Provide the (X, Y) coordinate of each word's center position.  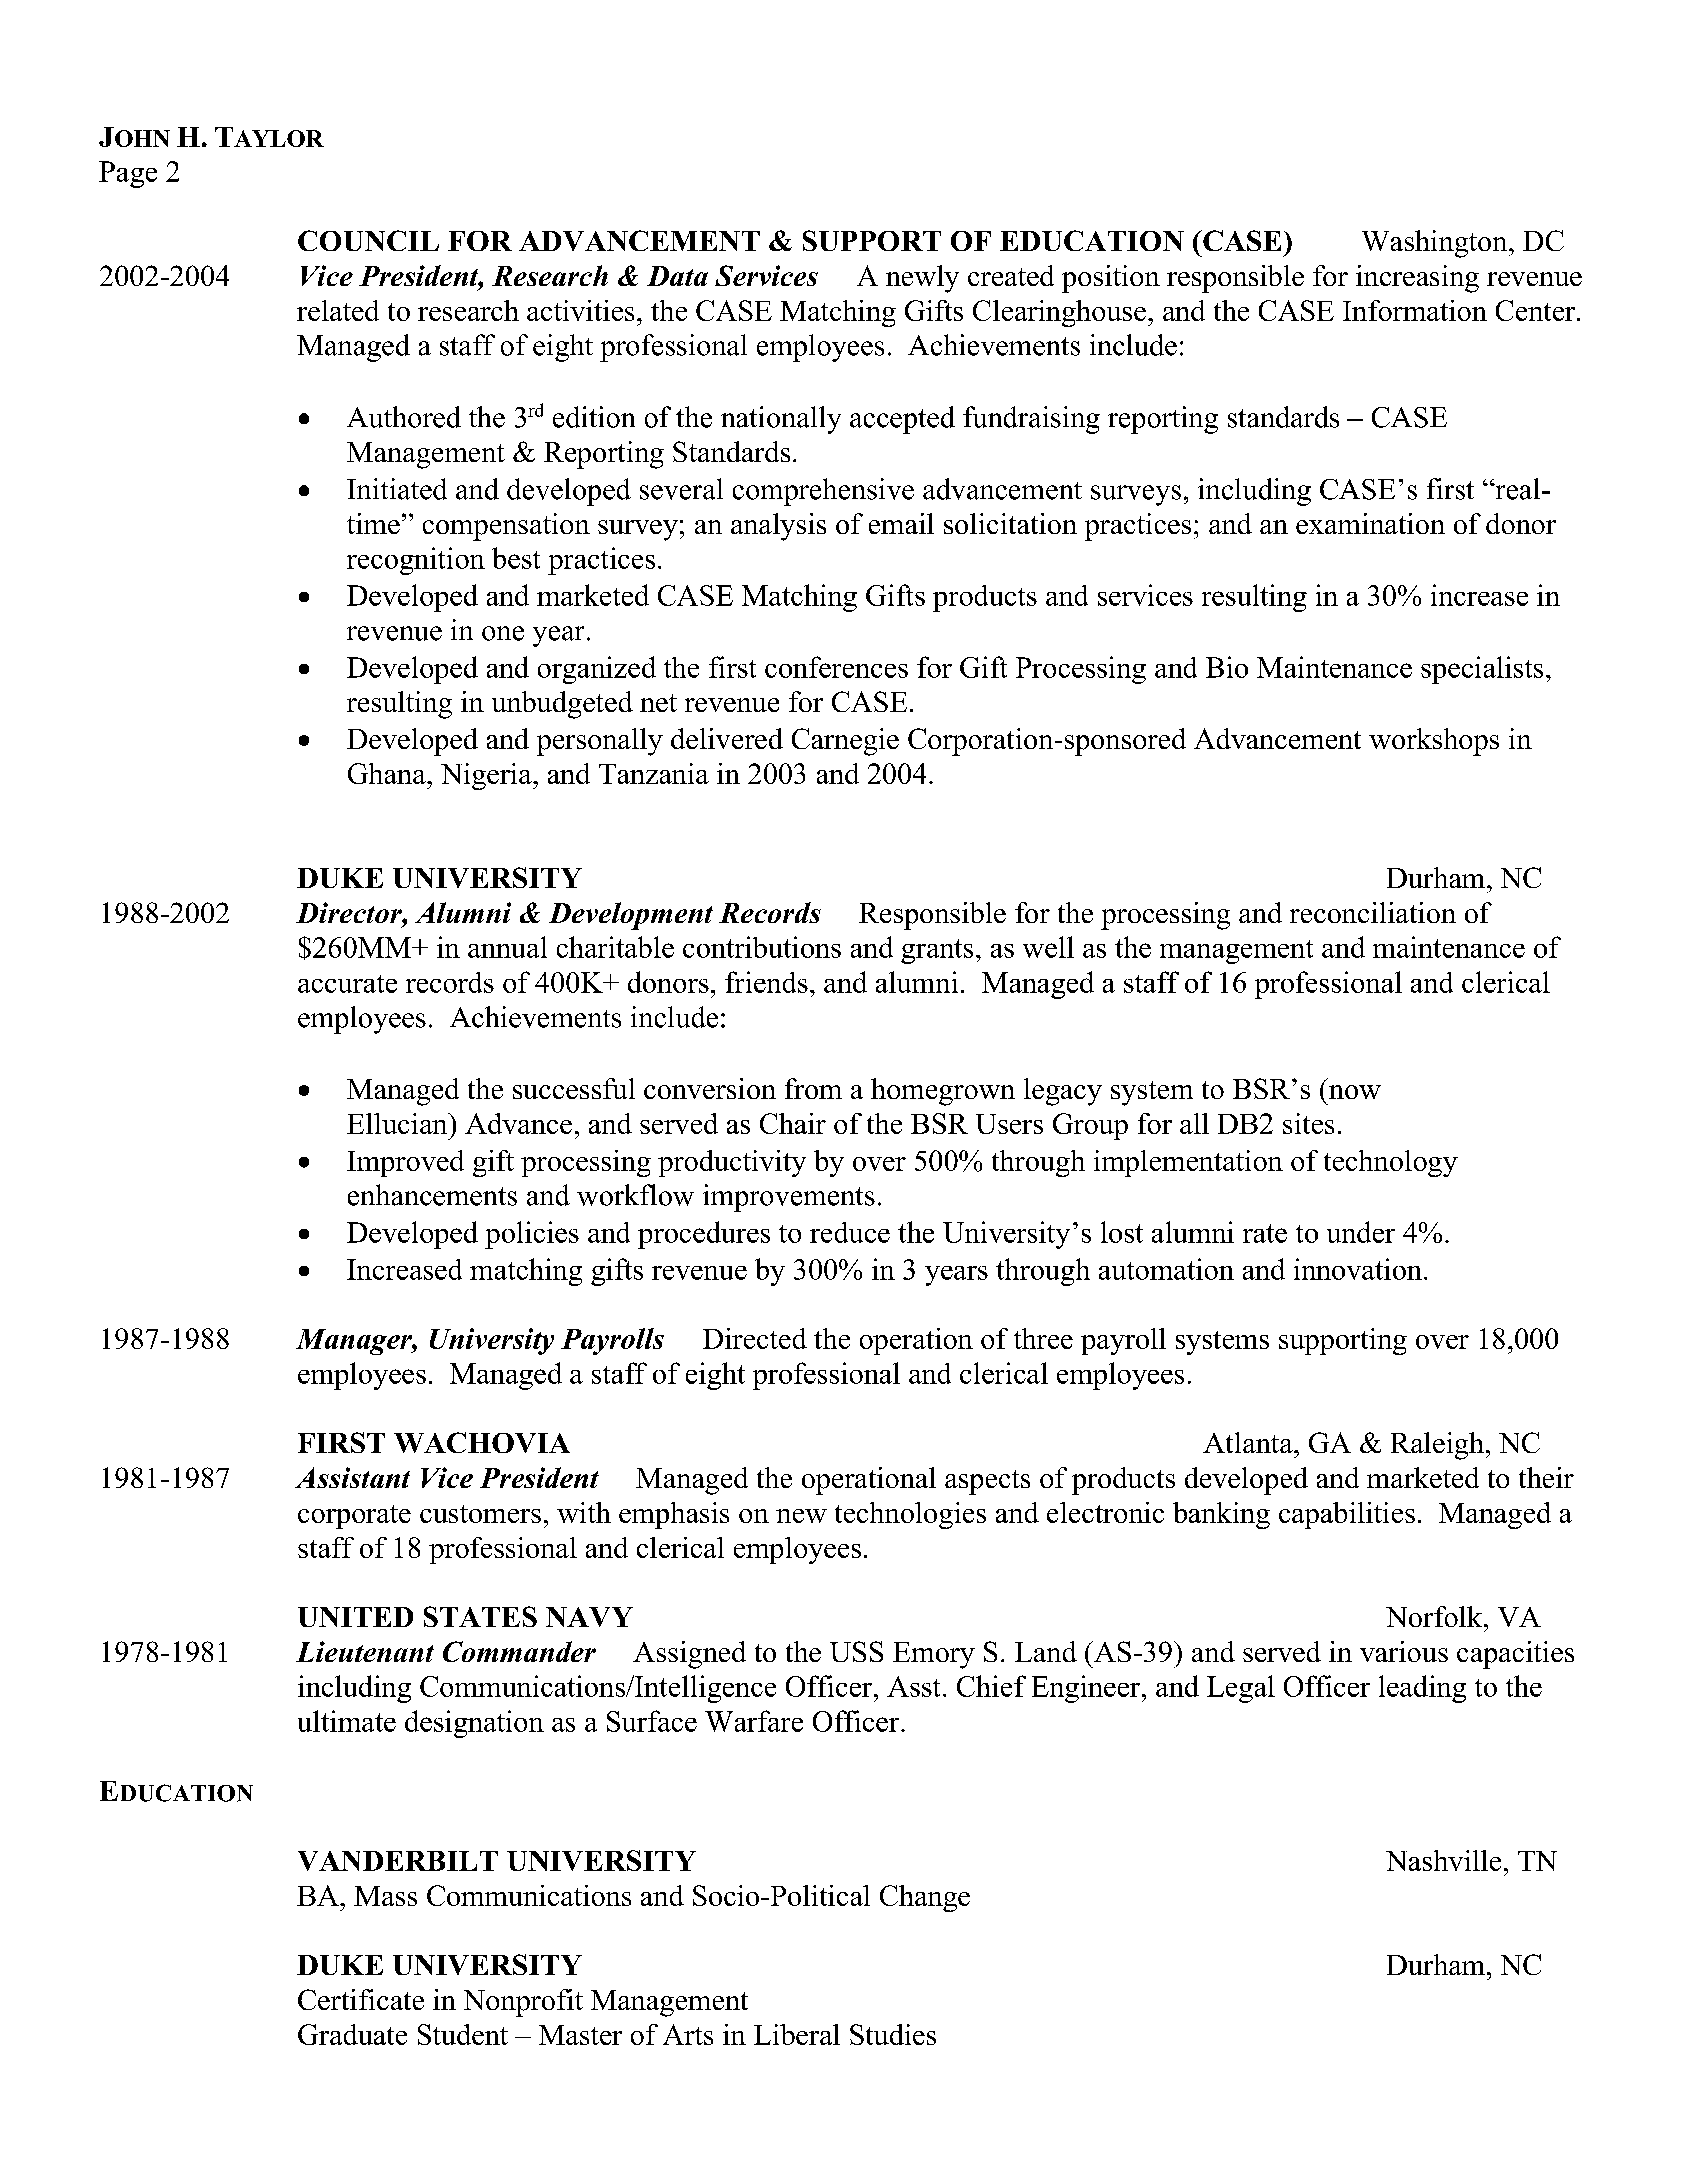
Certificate (361, 1999)
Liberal (797, 2034)
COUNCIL (368, 240)
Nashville (1443, 1860)
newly (922, 279)
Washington (1436, 244)
